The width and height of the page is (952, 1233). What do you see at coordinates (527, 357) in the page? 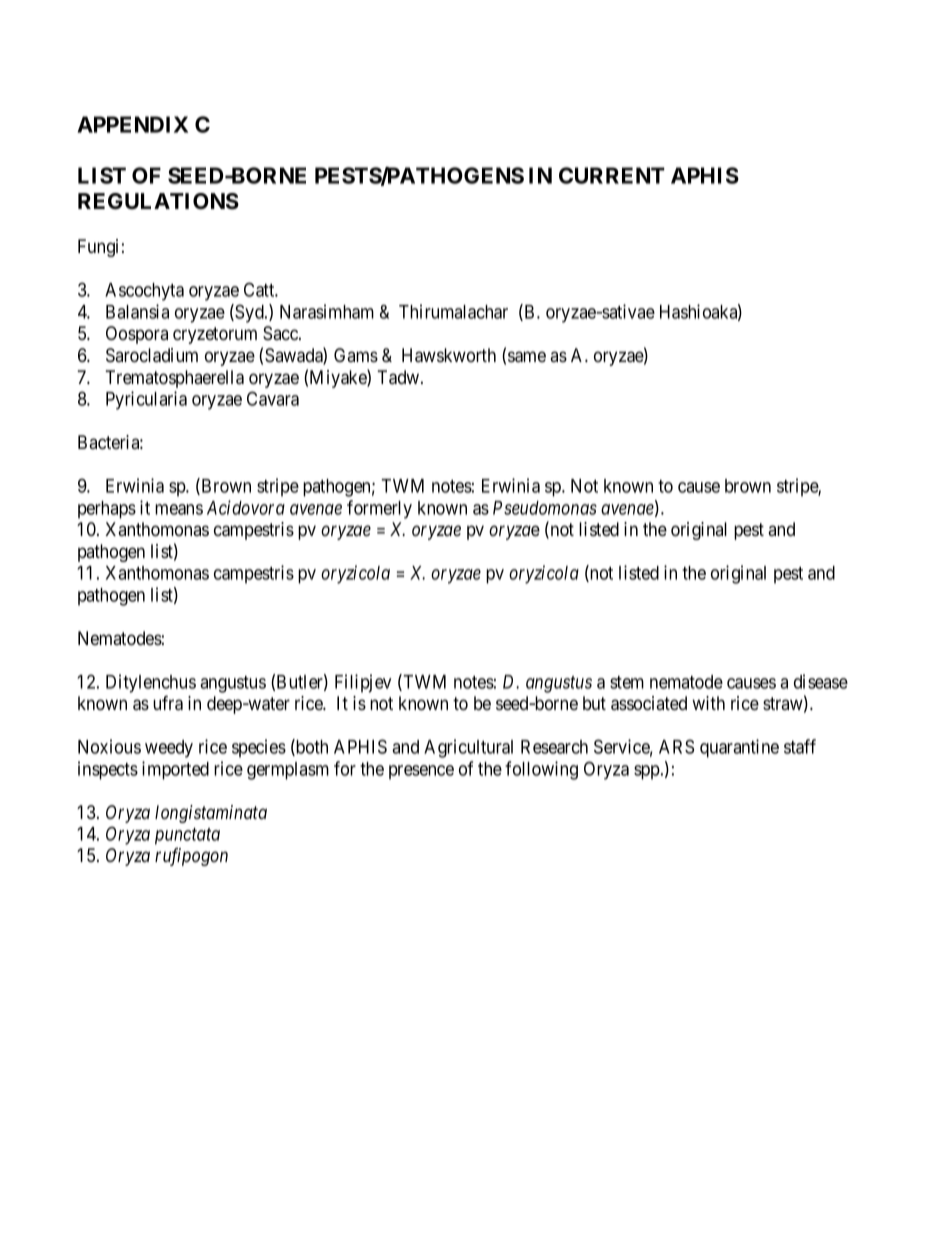
I see `same` at bounding box center [527, 357].
